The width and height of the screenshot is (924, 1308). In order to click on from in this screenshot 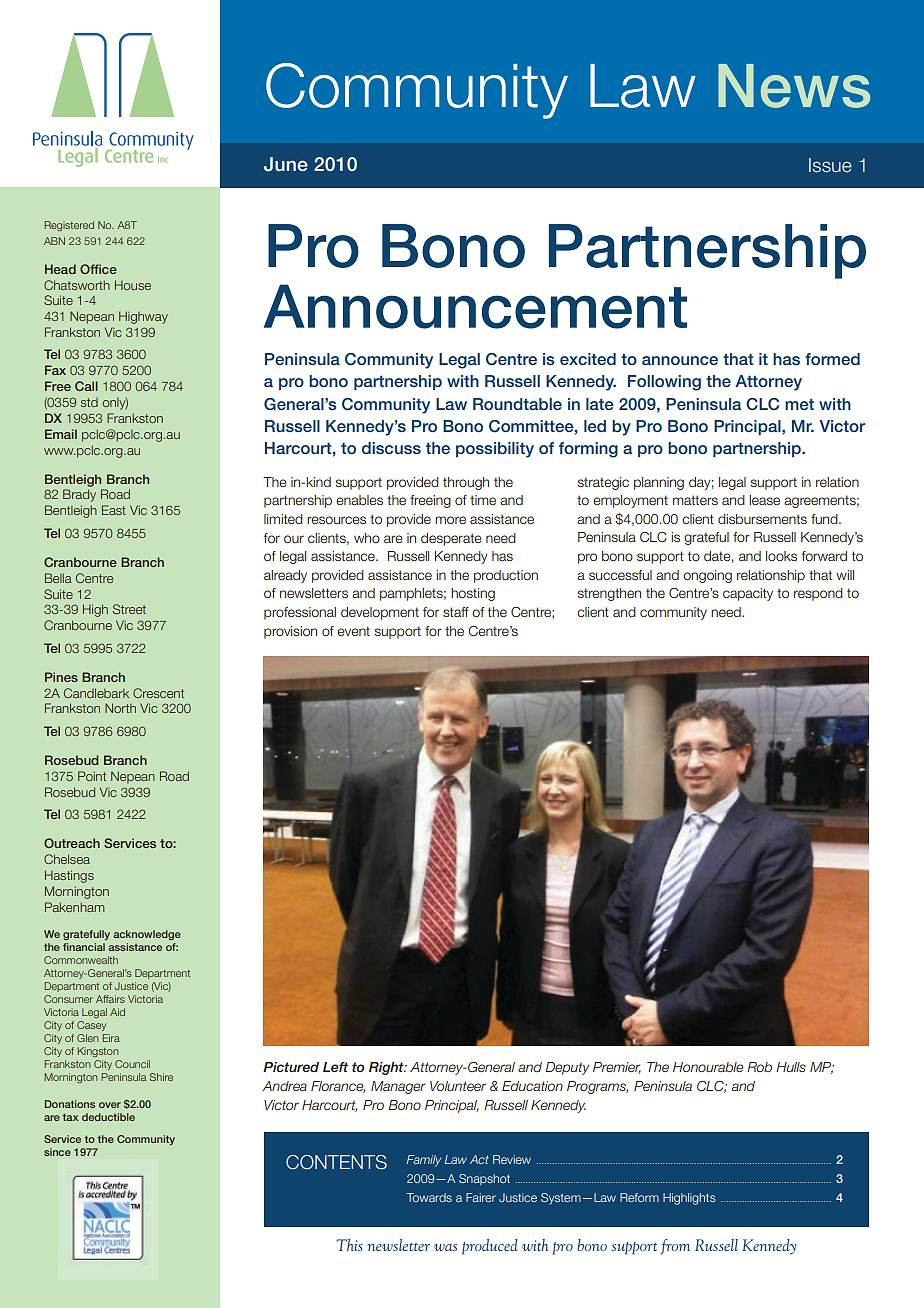, I will do `click(675, 1247)`.
